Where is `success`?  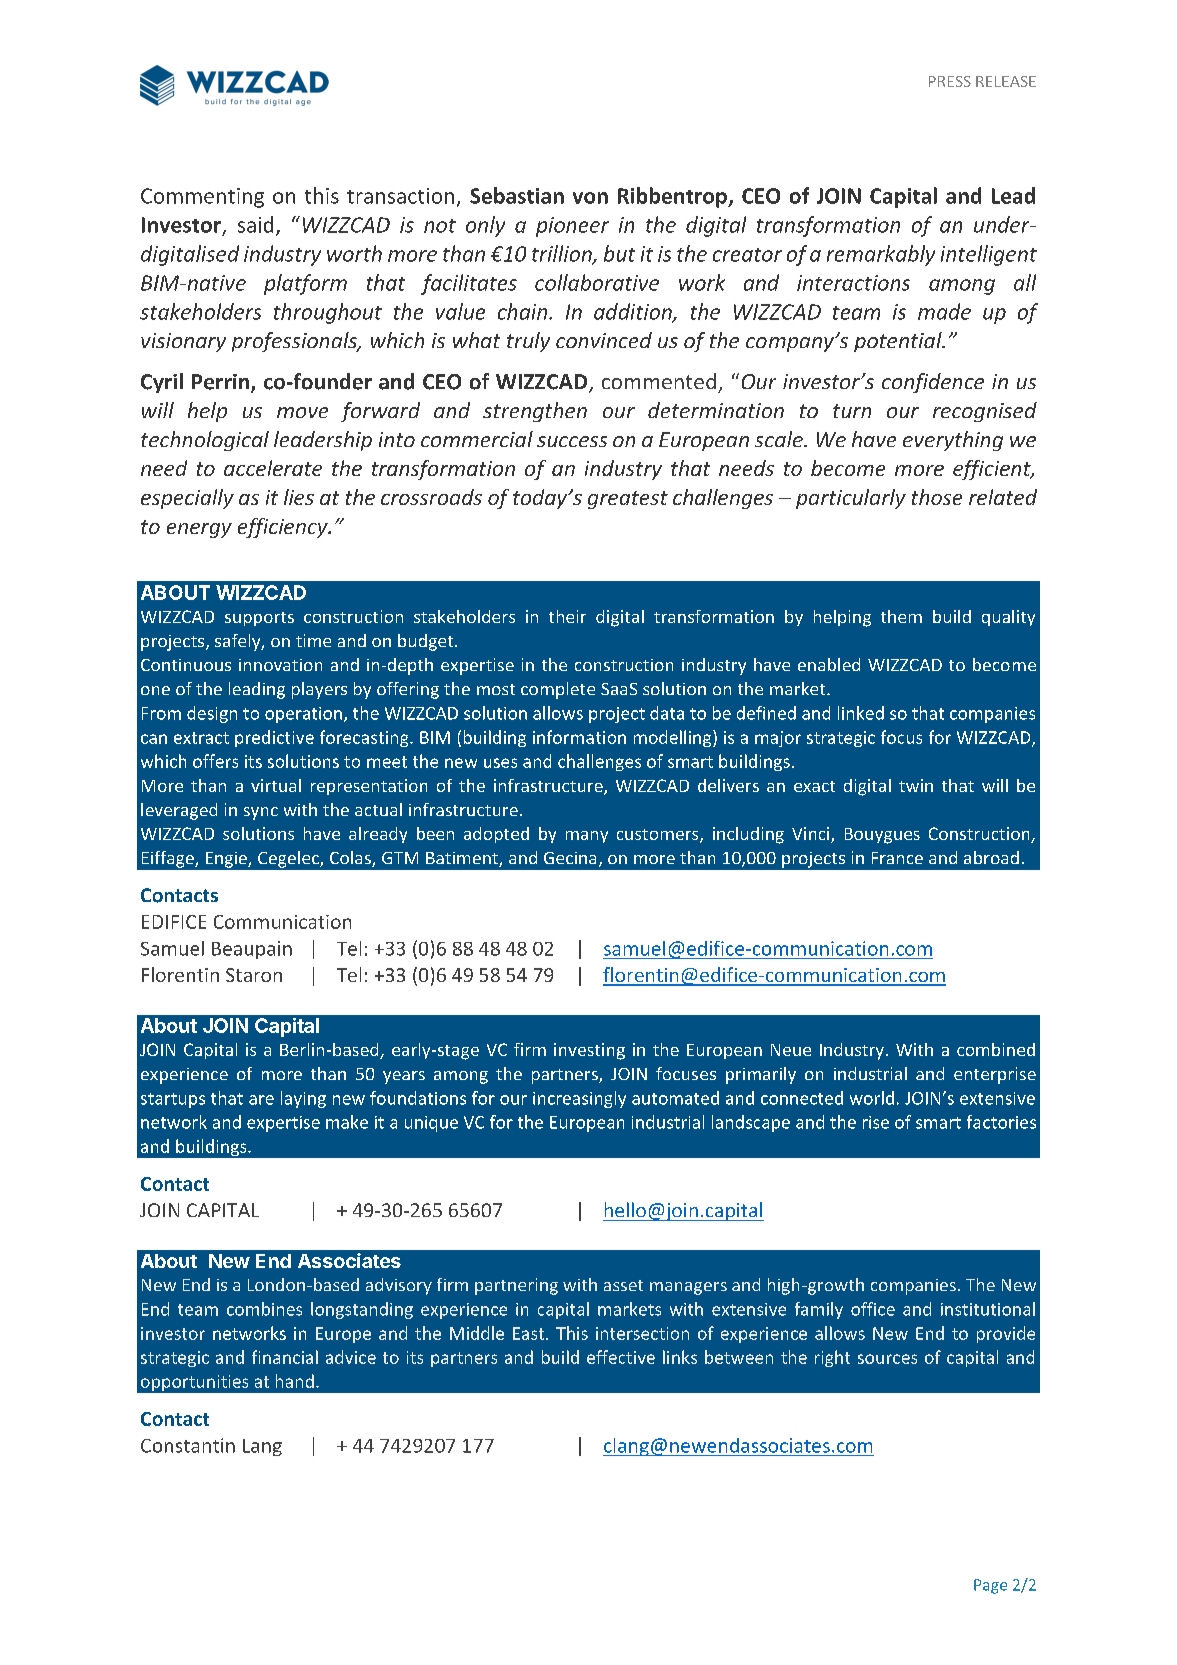
success is located at coordinates (572, 441).
